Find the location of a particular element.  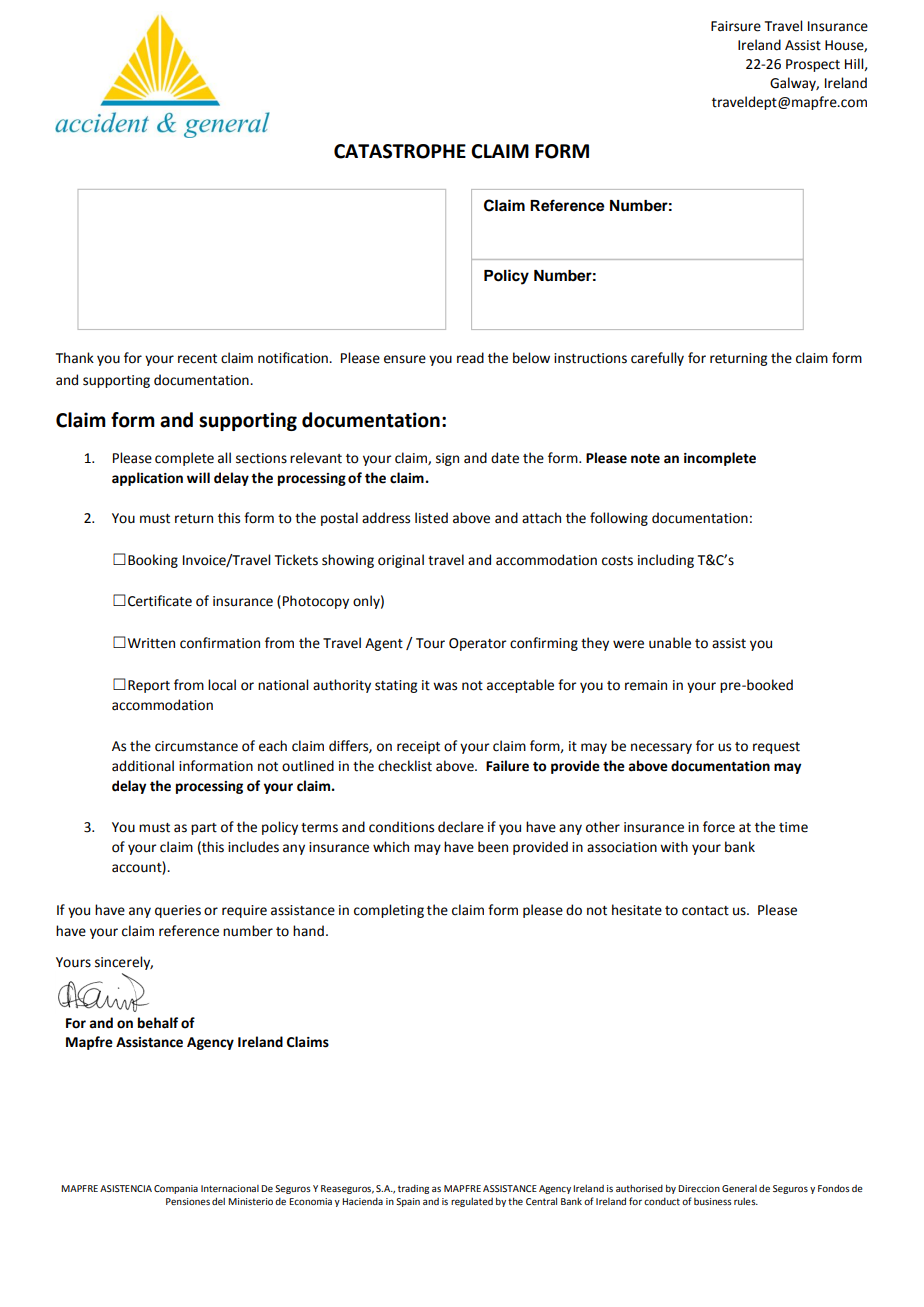

General is located at coordinates (739, 1188).
